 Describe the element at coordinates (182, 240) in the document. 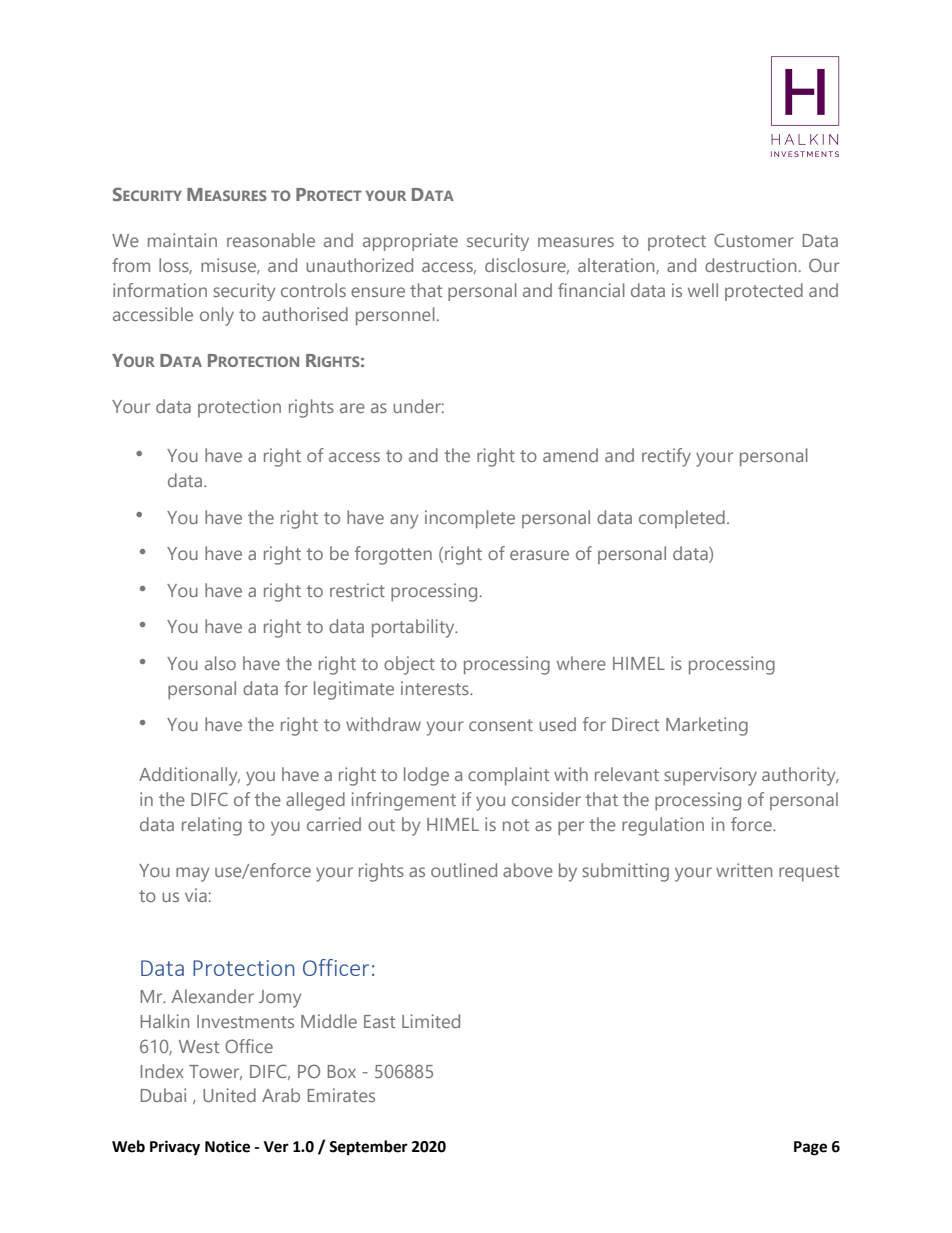

I see `maintain` at that location.
